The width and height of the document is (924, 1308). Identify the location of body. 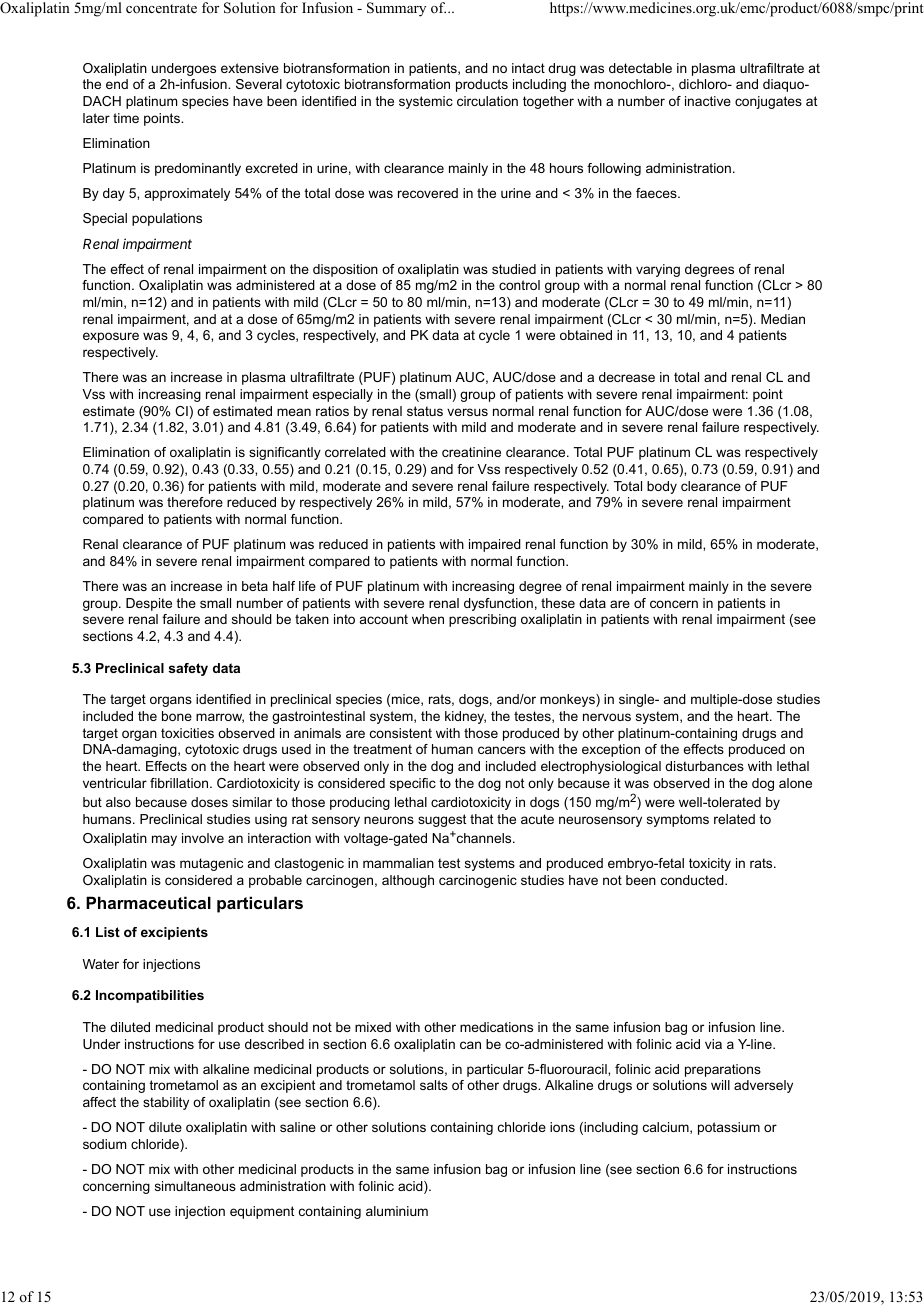
(662, 487).
